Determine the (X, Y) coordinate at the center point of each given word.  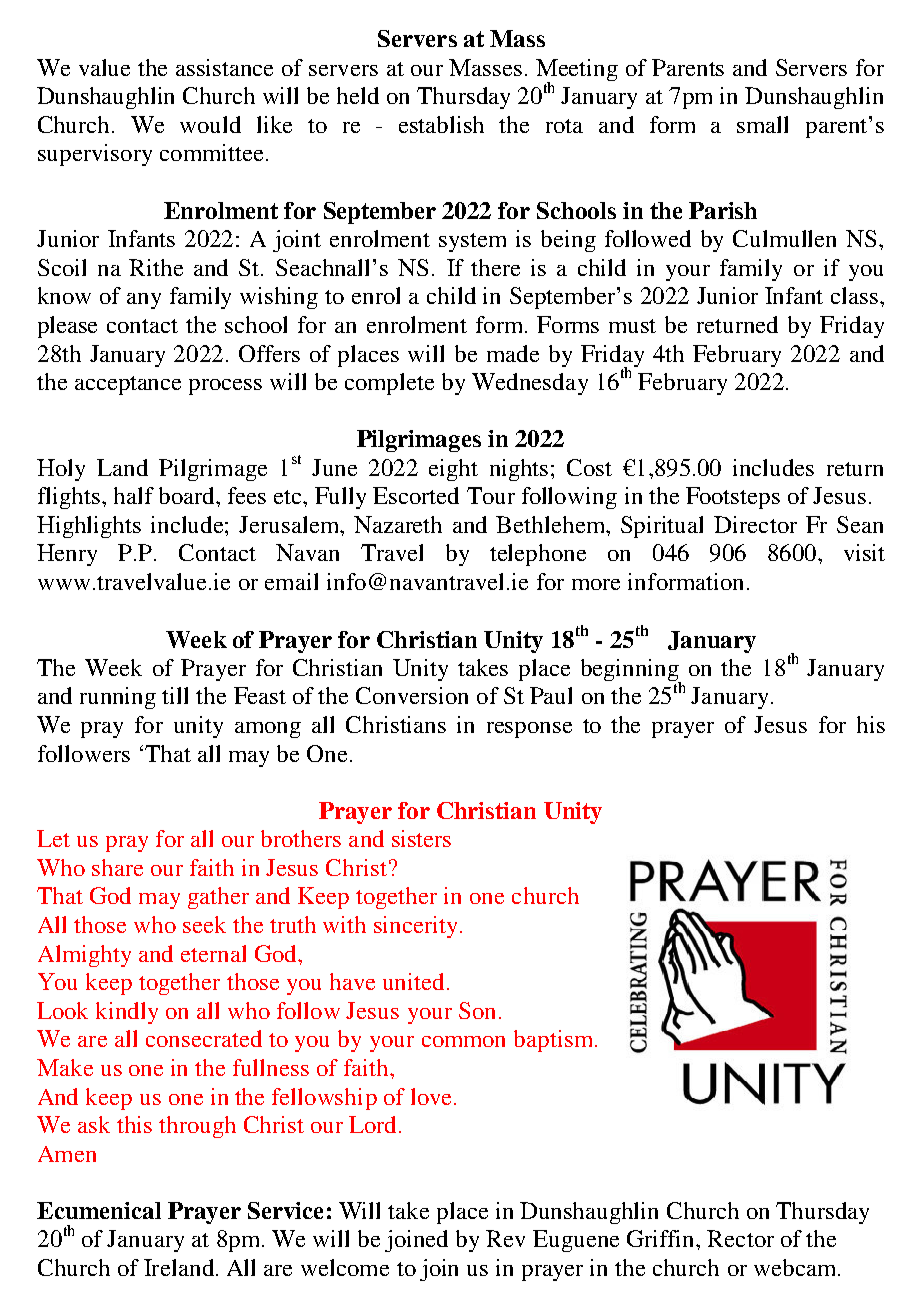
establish (441, 124)
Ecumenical (99, 1210)
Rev (505, 1238)
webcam (796, 1267)
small (762, 124)
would (210, 124)
